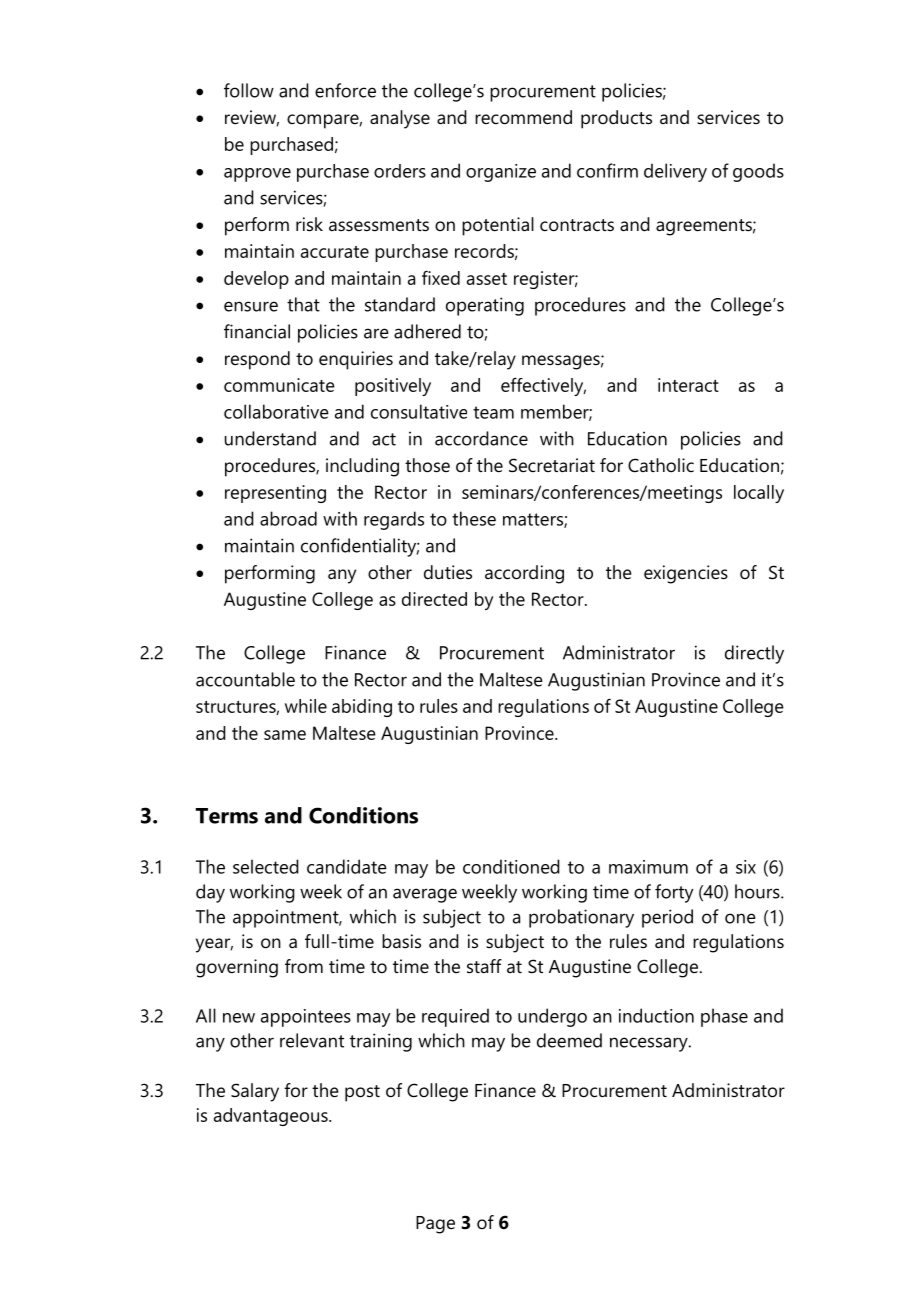  Describe the element at coordinates (266, 866) in the page. I see `selected` at that location.
